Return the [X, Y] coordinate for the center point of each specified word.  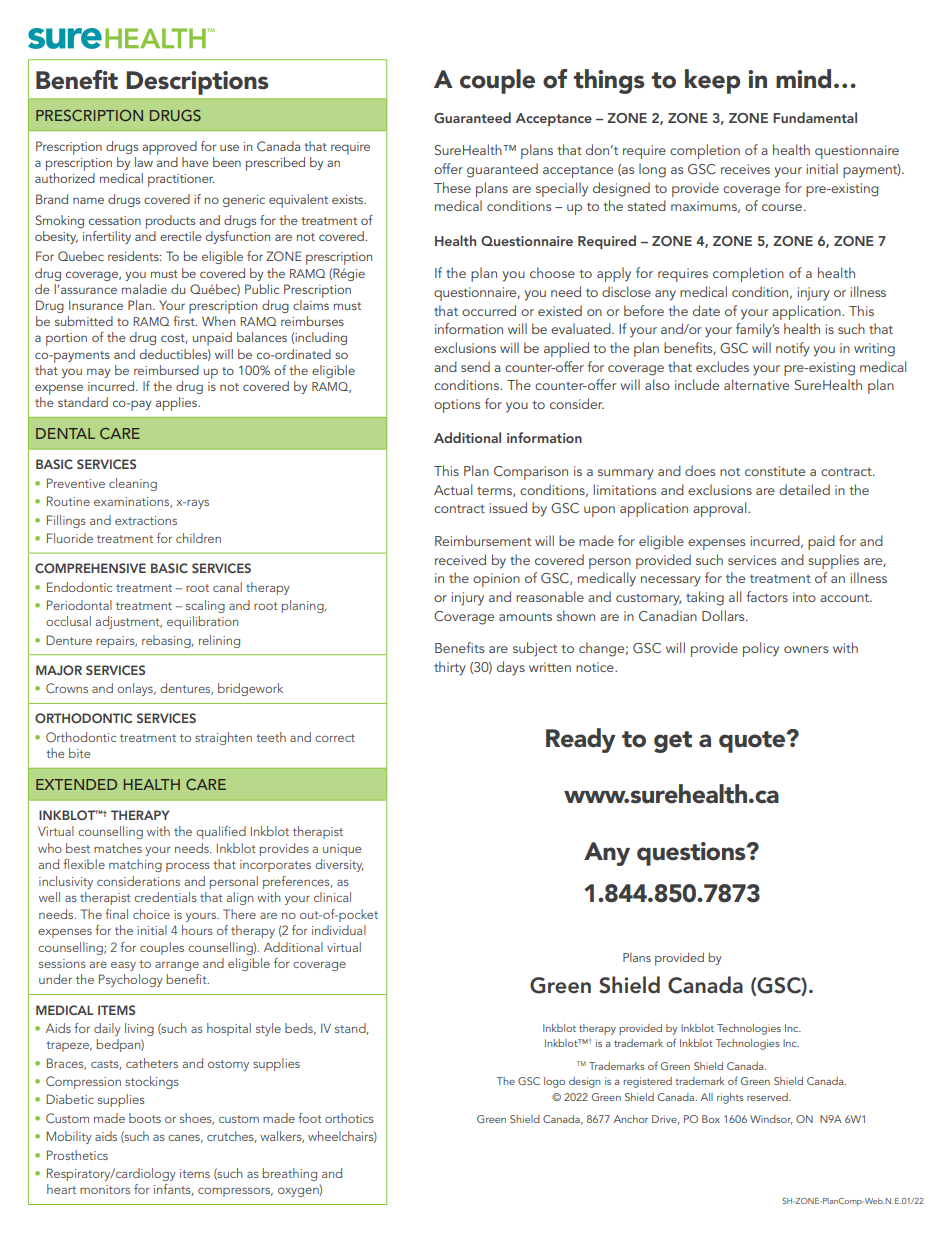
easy [123, 966]
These [452, 187]
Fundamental [815, 117]
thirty [450, 668]
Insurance [96, 305]
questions [692, 854]
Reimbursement [483, 540]
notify [793, 349]
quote [753, 742]
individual [339, 930]
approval [721, 509]
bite [79, 753]
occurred [489, 310]
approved [169, 148]
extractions [146, 520]
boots [145, 1118]
